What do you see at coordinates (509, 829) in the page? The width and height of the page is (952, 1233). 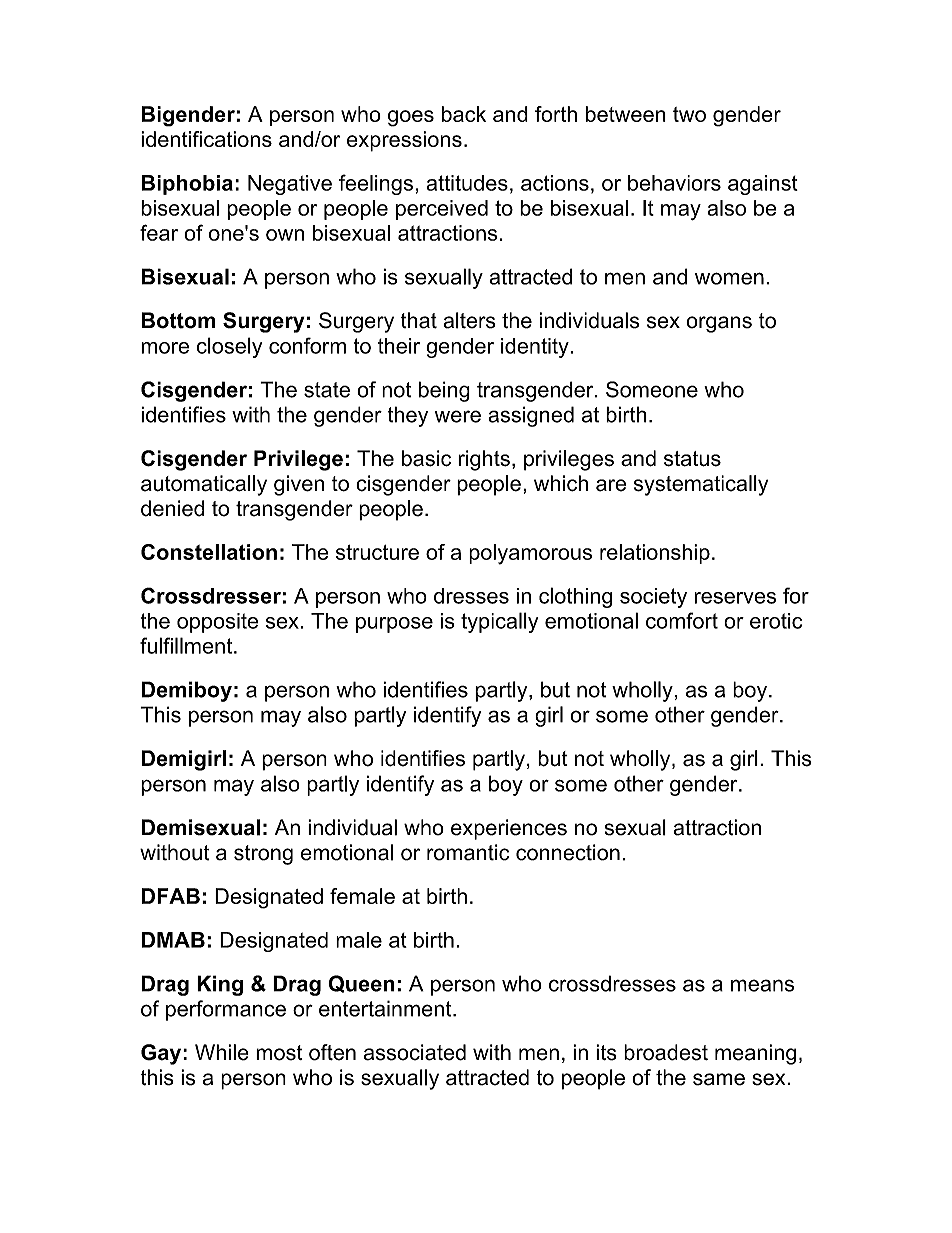 I see `experiences` at bounding box center [509, 829].
